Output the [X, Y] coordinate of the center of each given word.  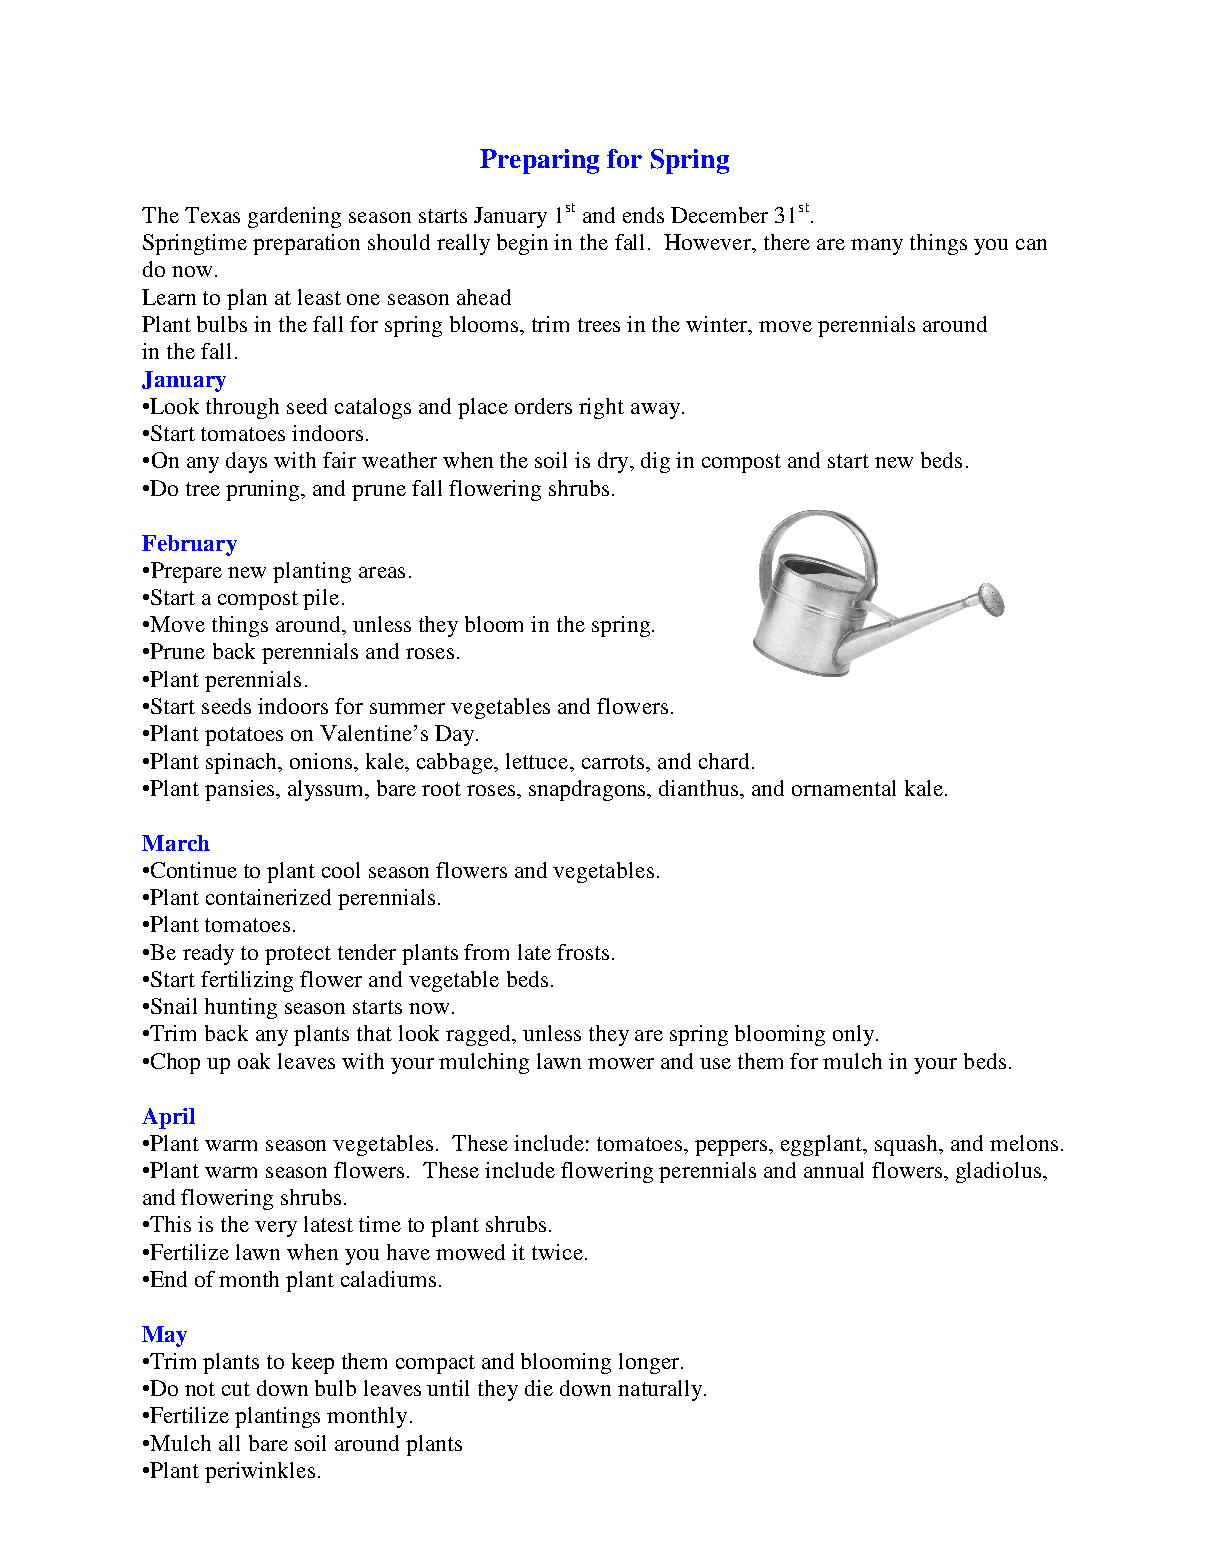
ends [643, 215]
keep [313, 1363]
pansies [241, 790]
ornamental [844, 788]
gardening [294, 217]
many [877, 247]
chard [724, 761]
